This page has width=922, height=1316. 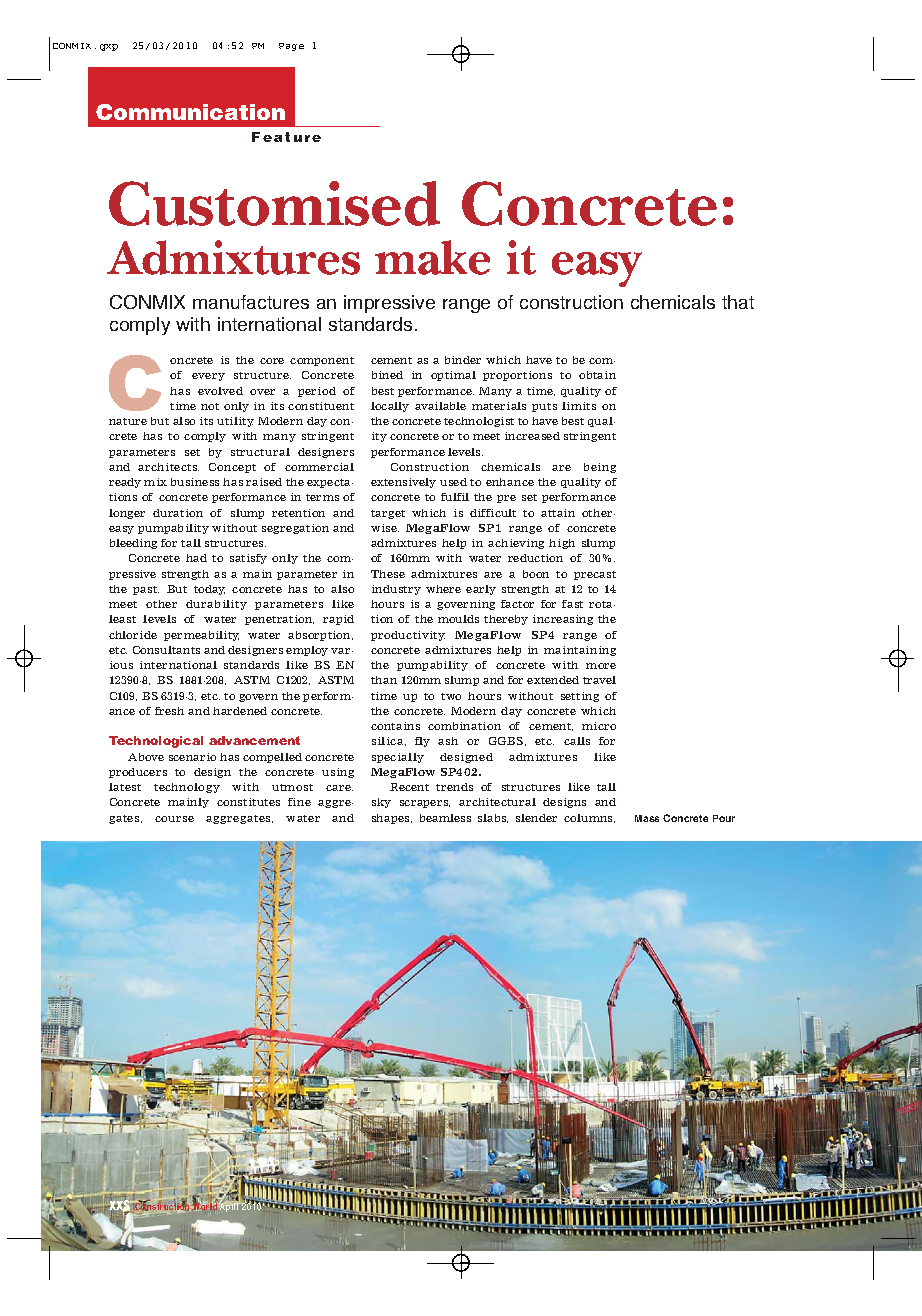 I want to click on Page, so click(x=291, y=47).
